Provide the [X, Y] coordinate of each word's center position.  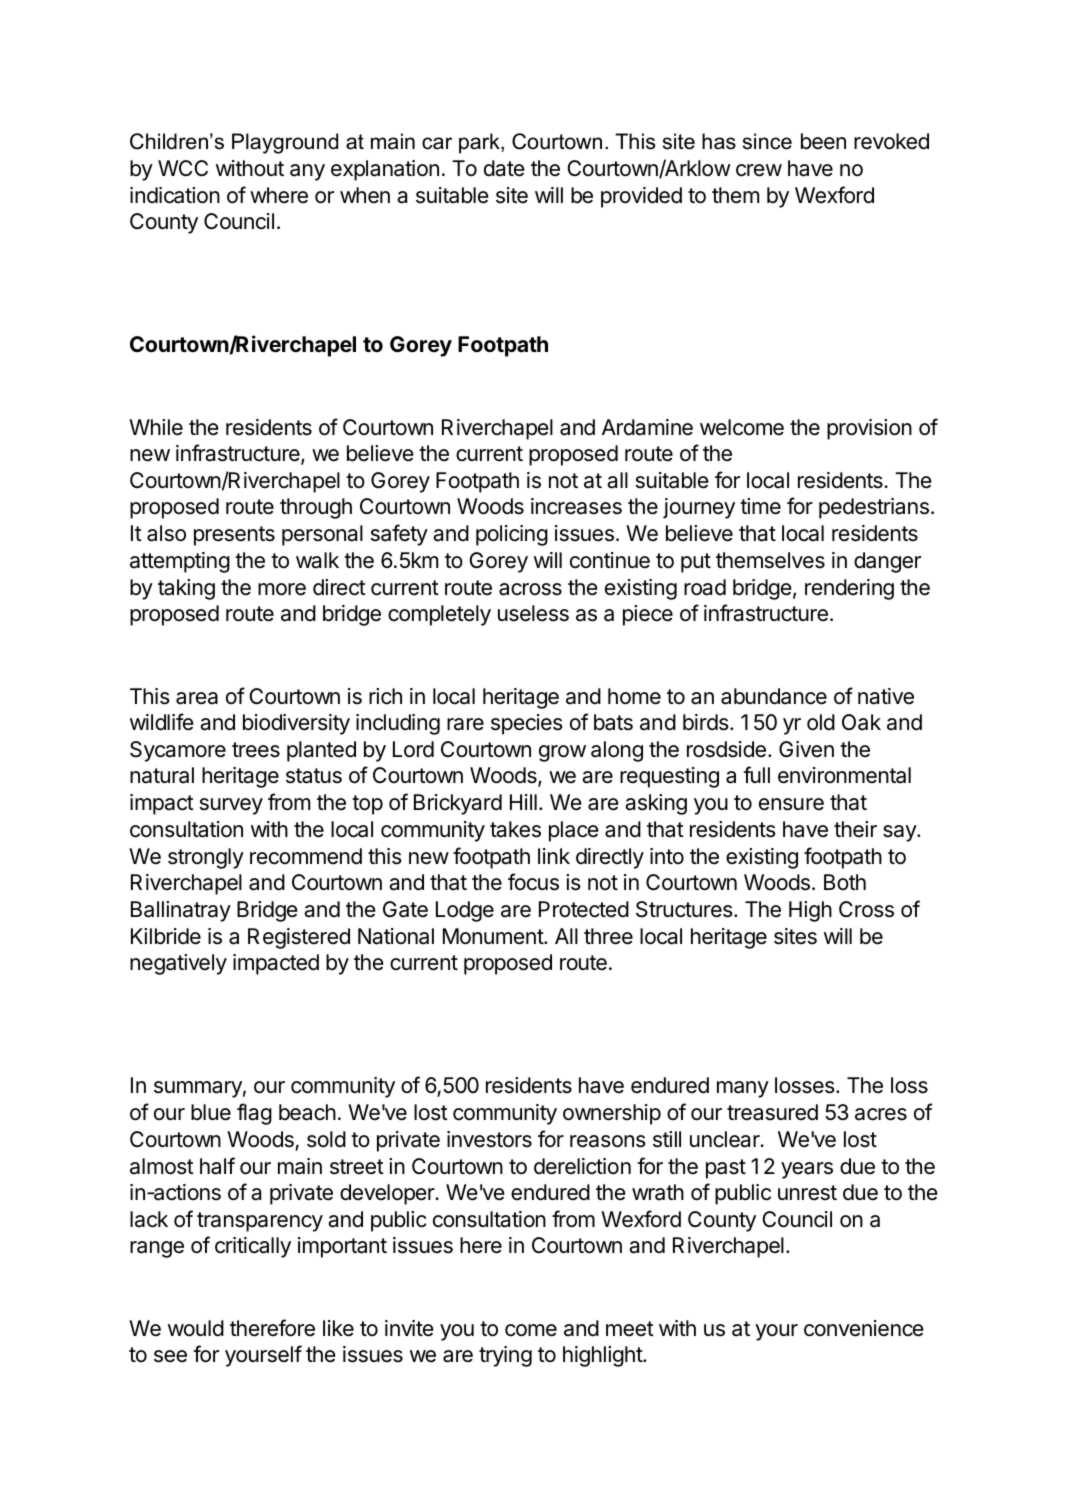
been [823, 141]
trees [256, 750]
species [527, 724]
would [196, 1328]
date [504, 168]
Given [806, 749]
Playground [285, 143]
